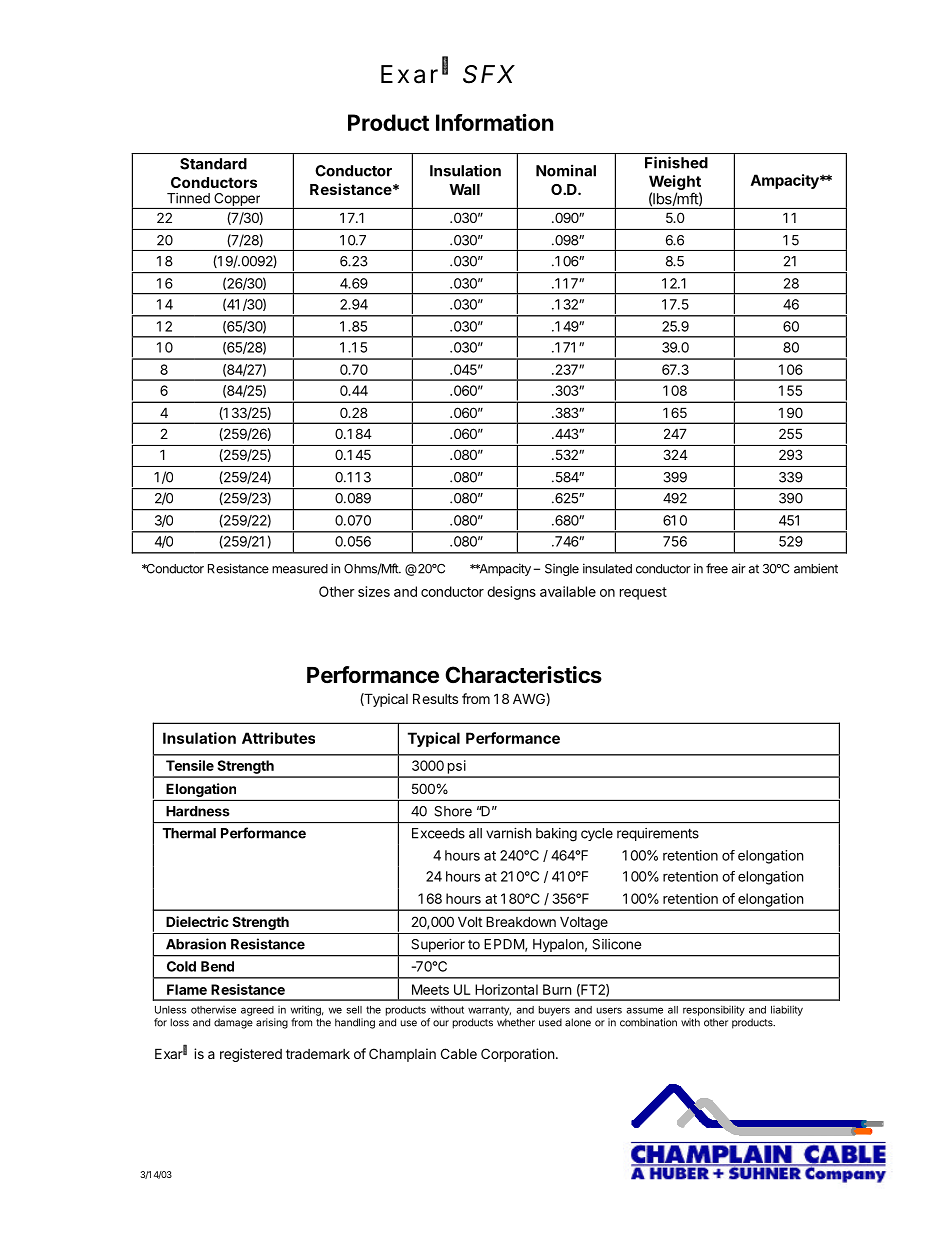  I want to click on Information, so click(494, 122).
